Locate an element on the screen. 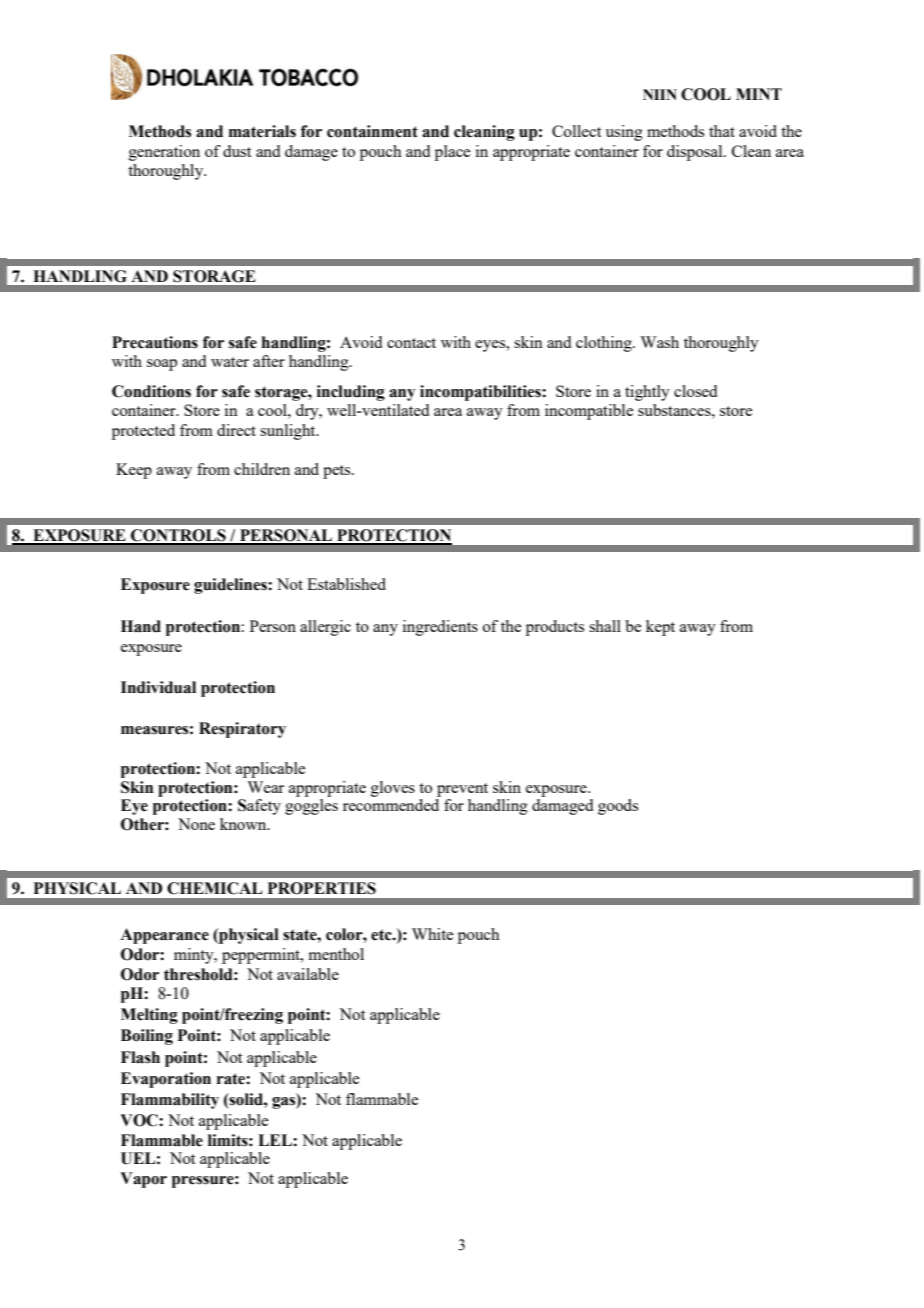  available is located at coordinates (308, 974).
